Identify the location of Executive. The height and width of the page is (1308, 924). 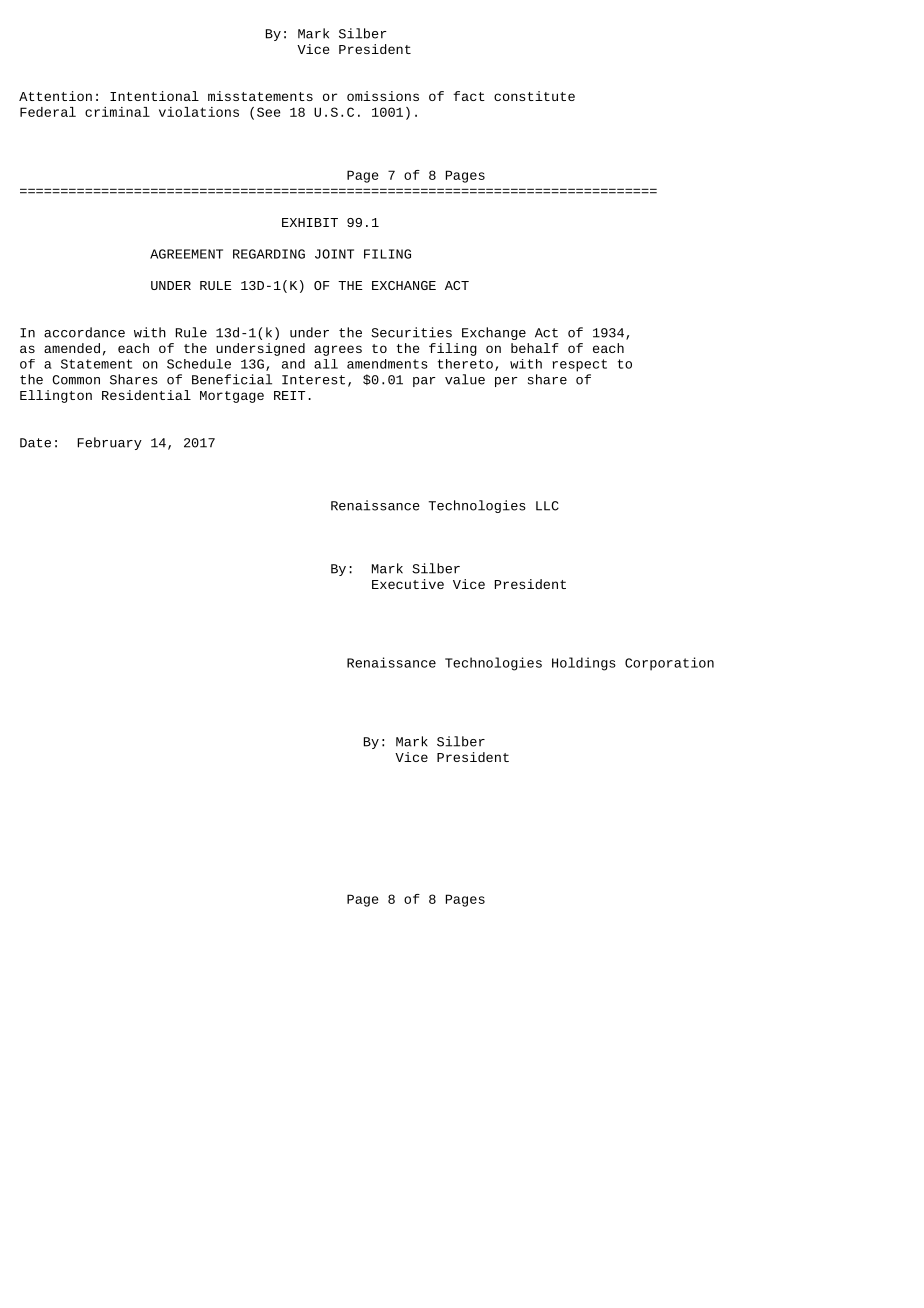
(408, 584).
